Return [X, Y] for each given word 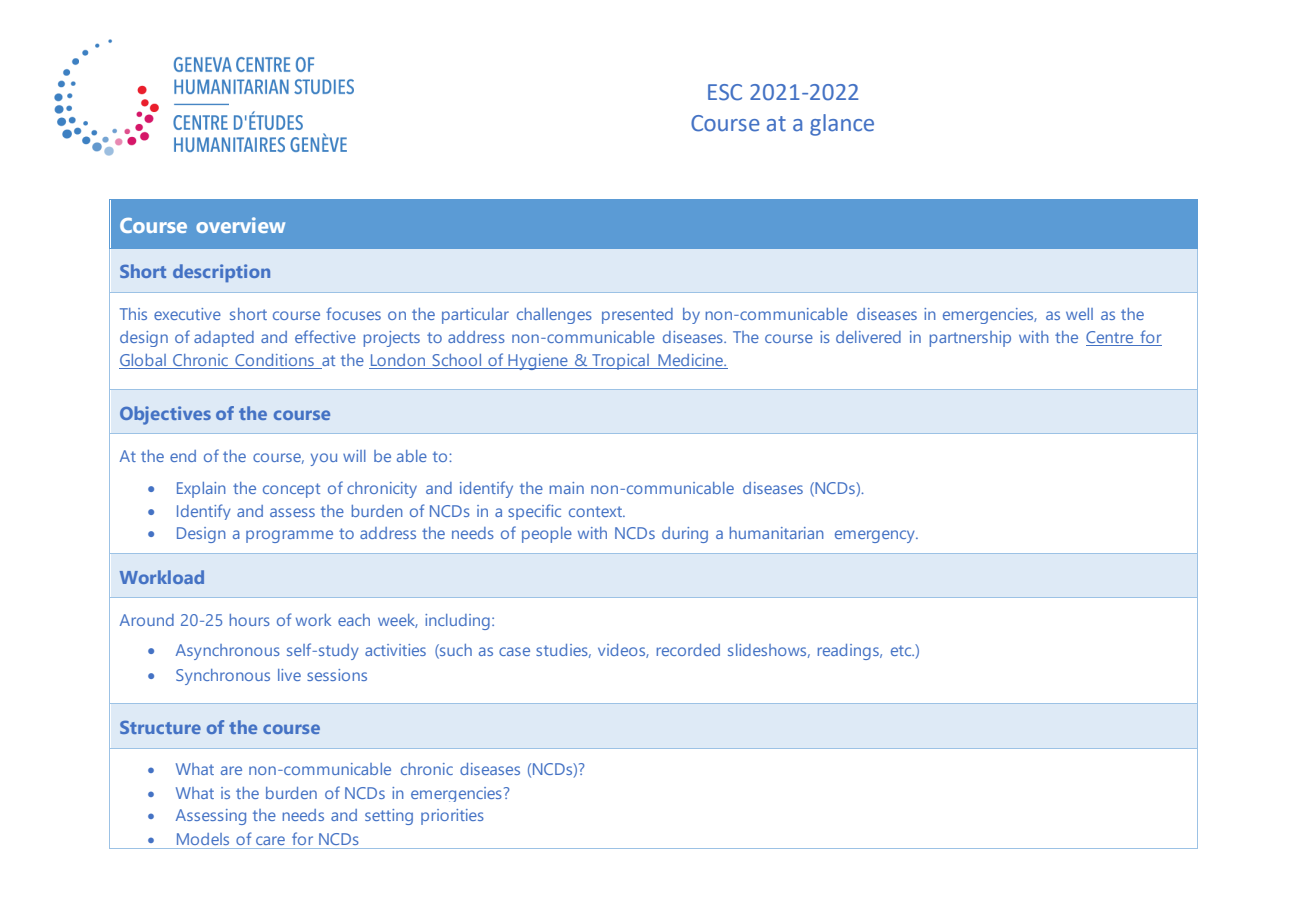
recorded [688, 650]
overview [240, 225]
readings [849, 652]
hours [250, 620]
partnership [970, 339]
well [1079, 314]
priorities [452, 817]
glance [842, 125]
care [270, 840]
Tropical [620, 362]
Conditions [274, 361]
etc [902, 650]
